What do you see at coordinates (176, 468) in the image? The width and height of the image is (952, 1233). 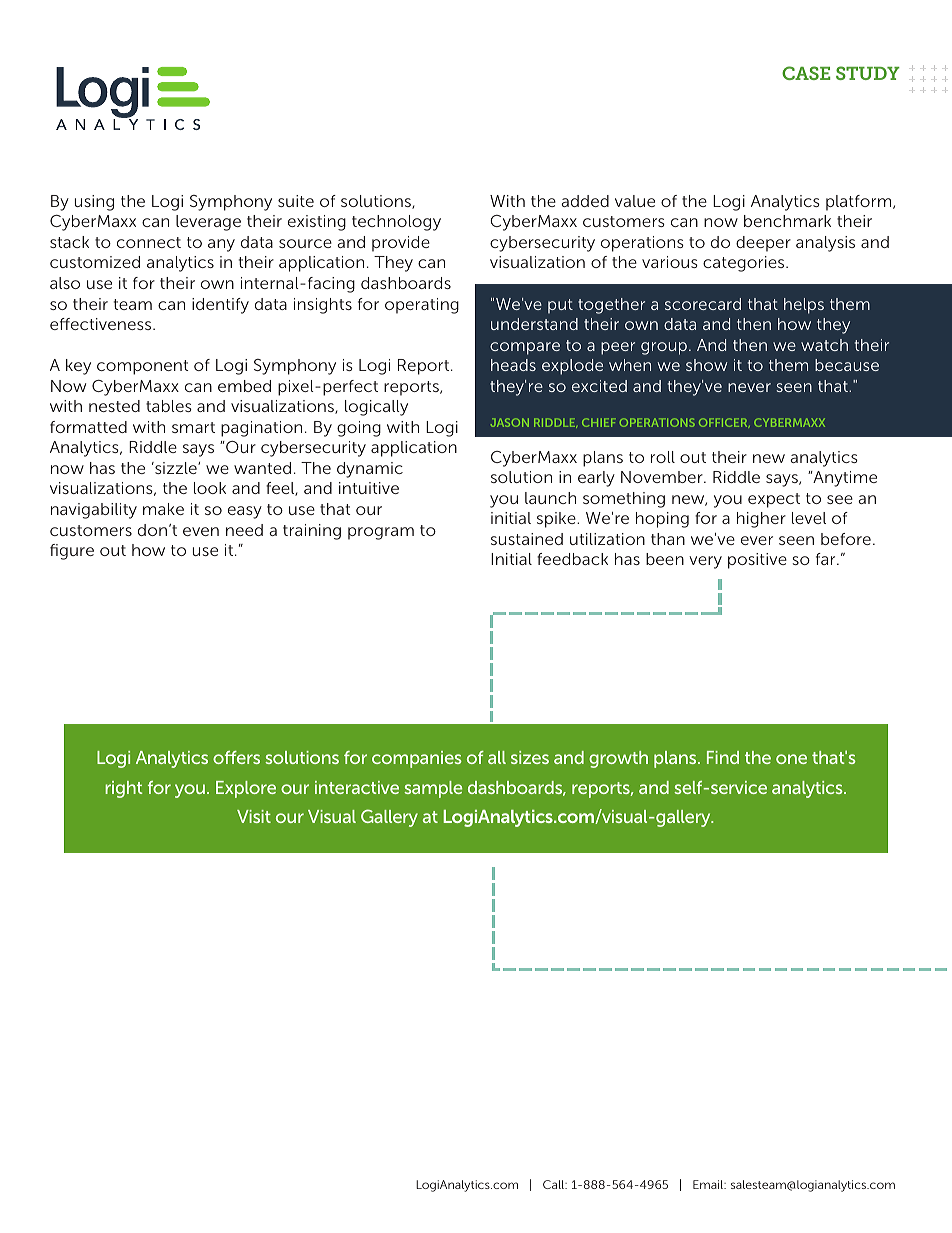 I see `sizzle` at bounding box center [176, 468].
